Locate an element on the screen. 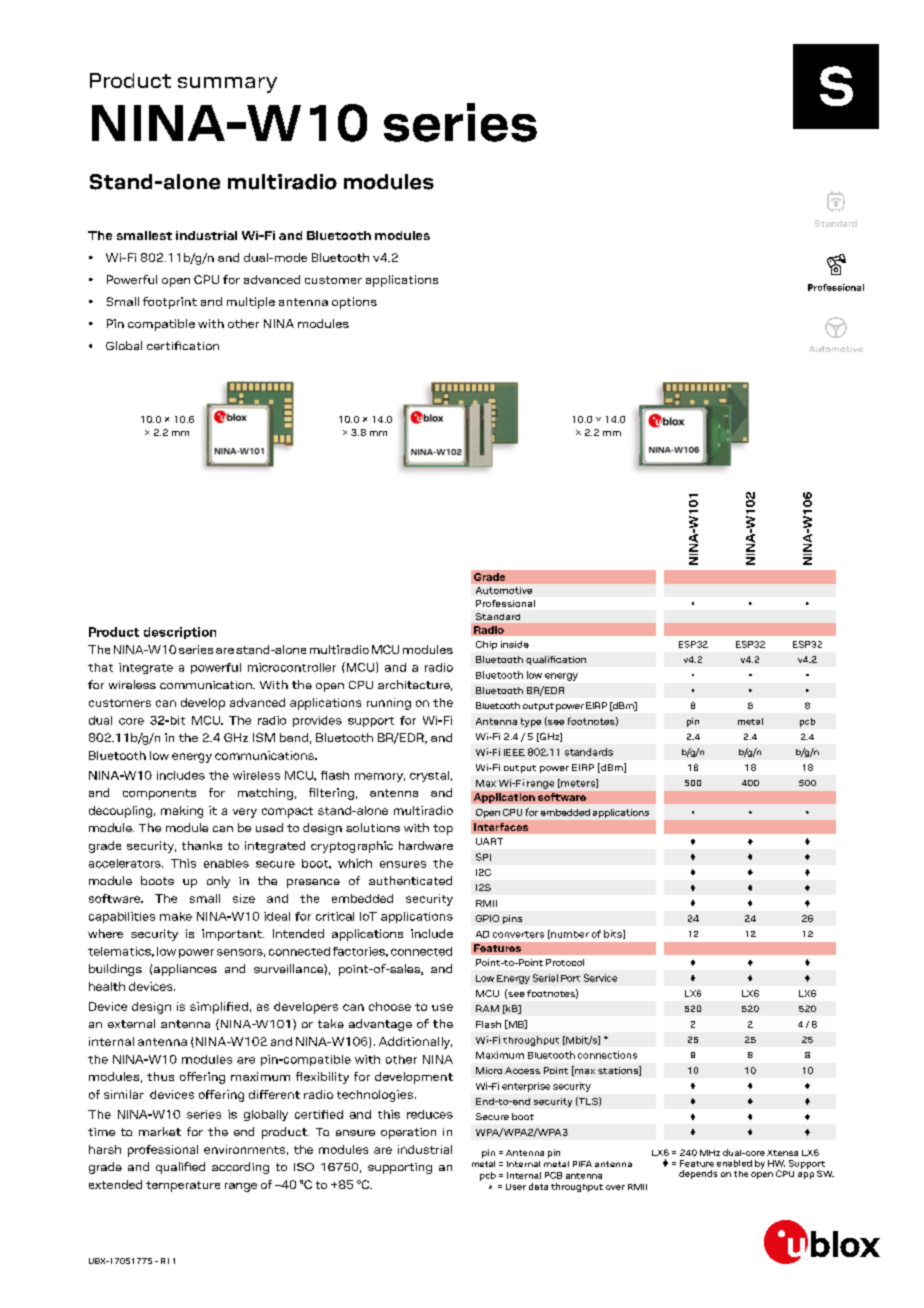  summary is located at coordinates (227, 85).
